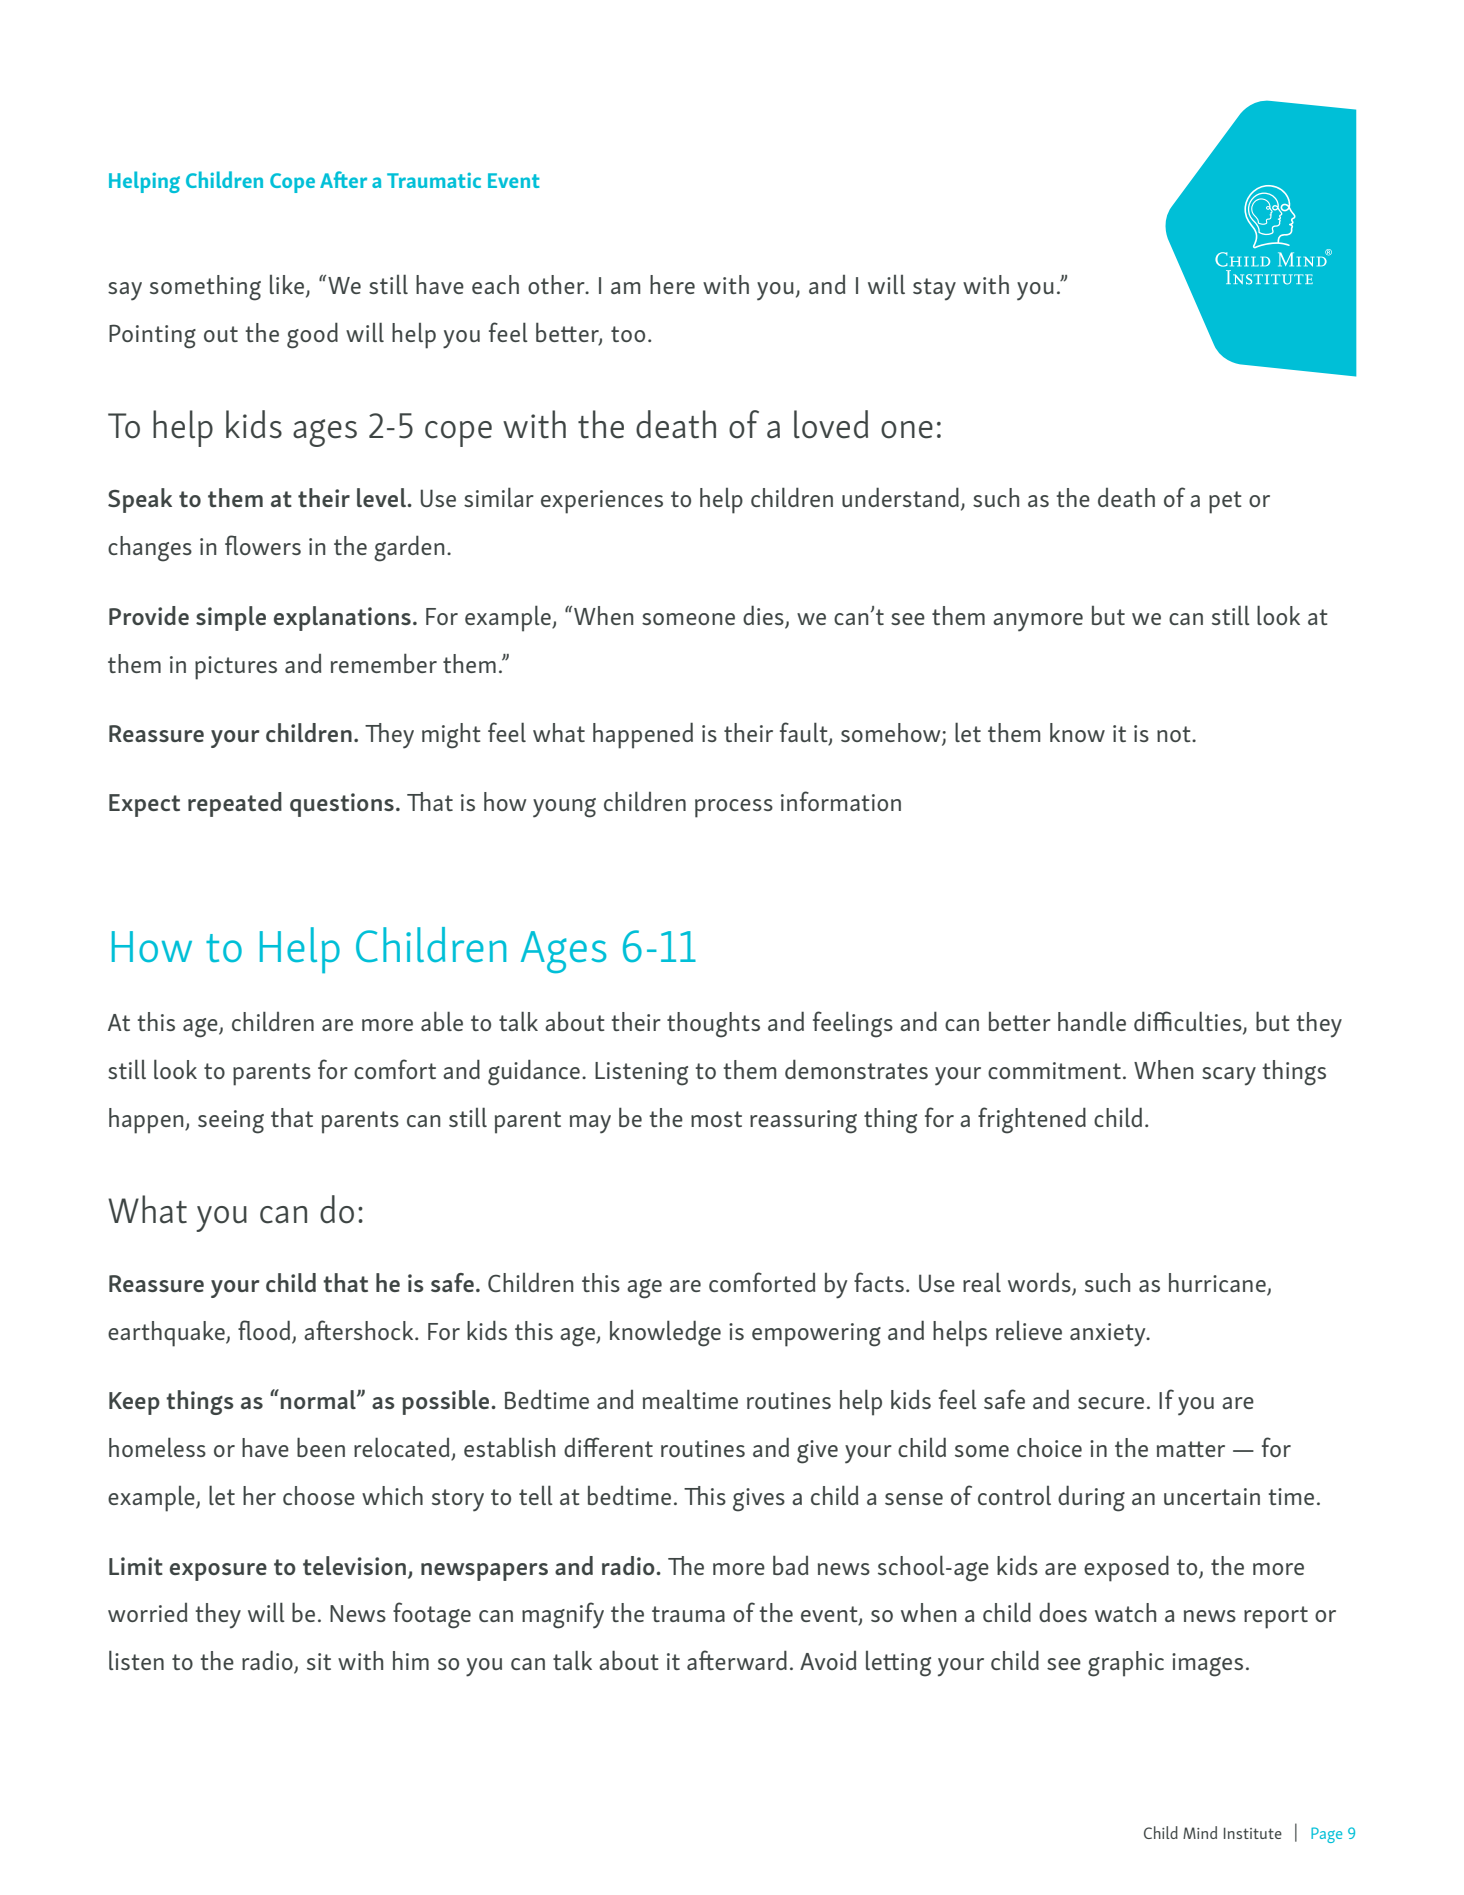 This image has height=1895, width=1464. Describe the element at coordinates (264, 1330) in the image. I see `flood` at that location.
